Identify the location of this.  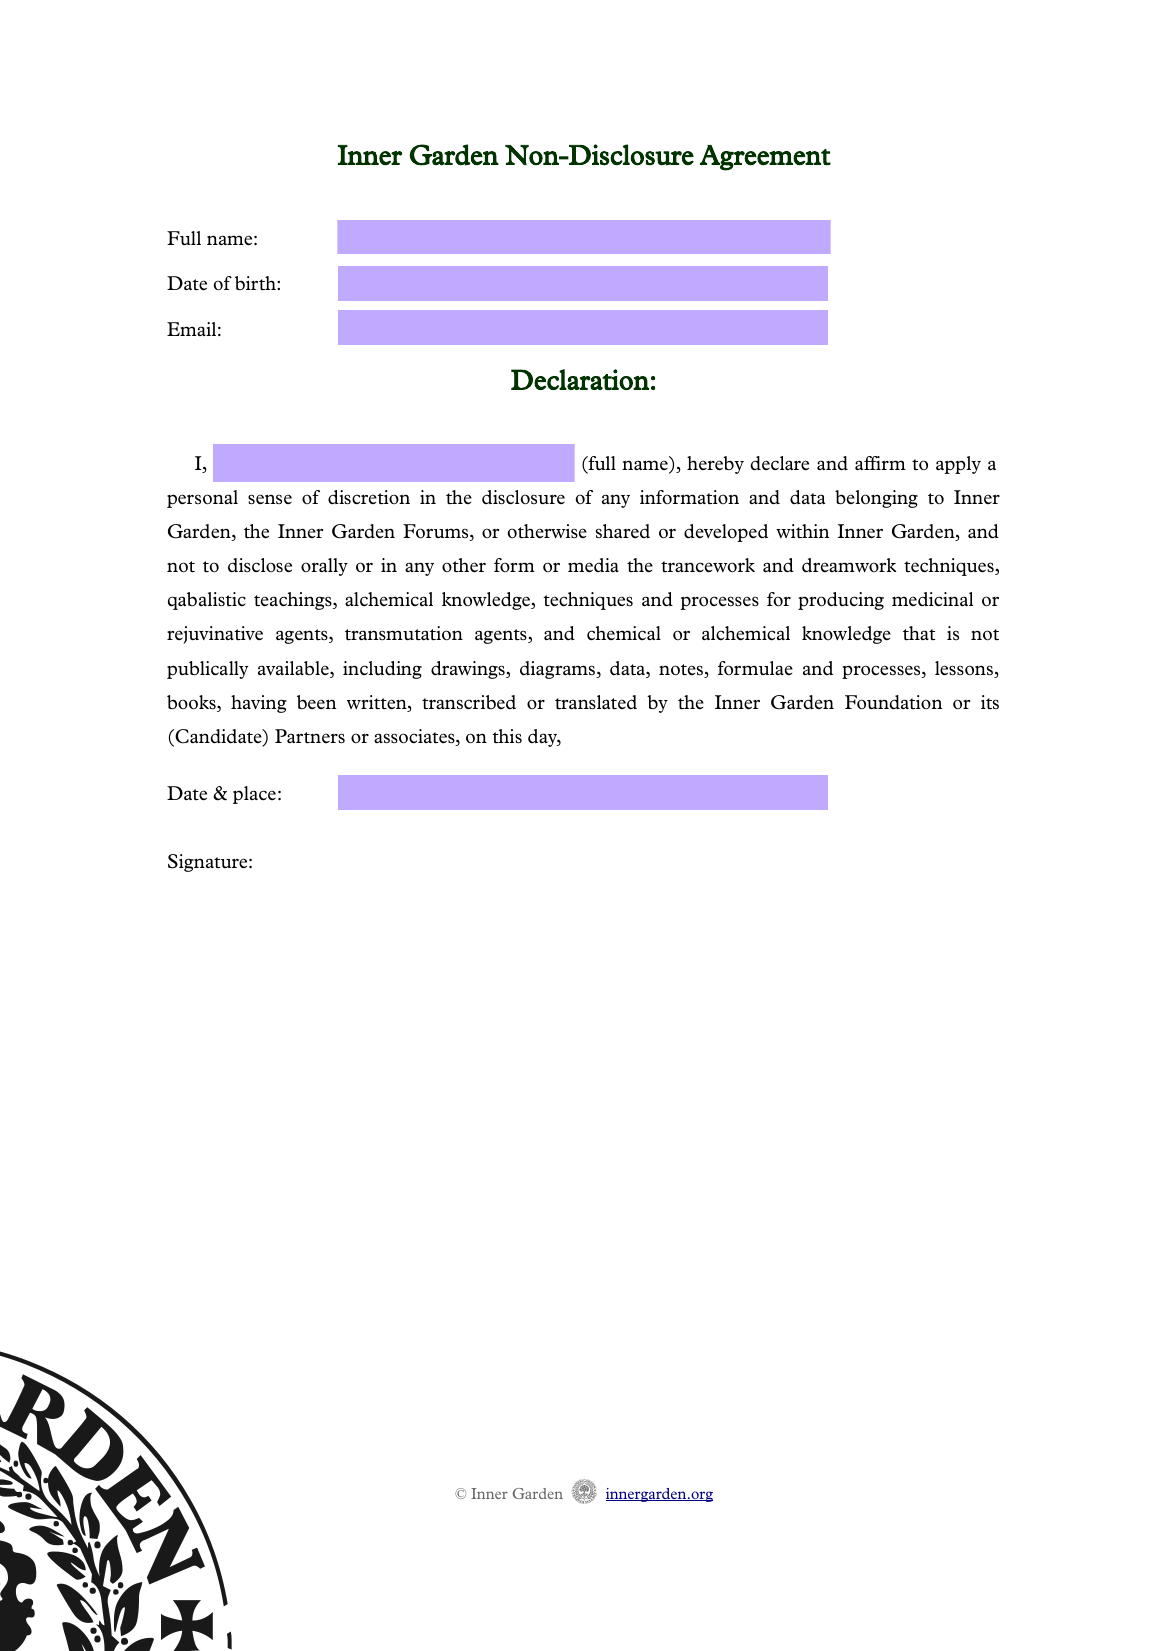
(507, 736).
